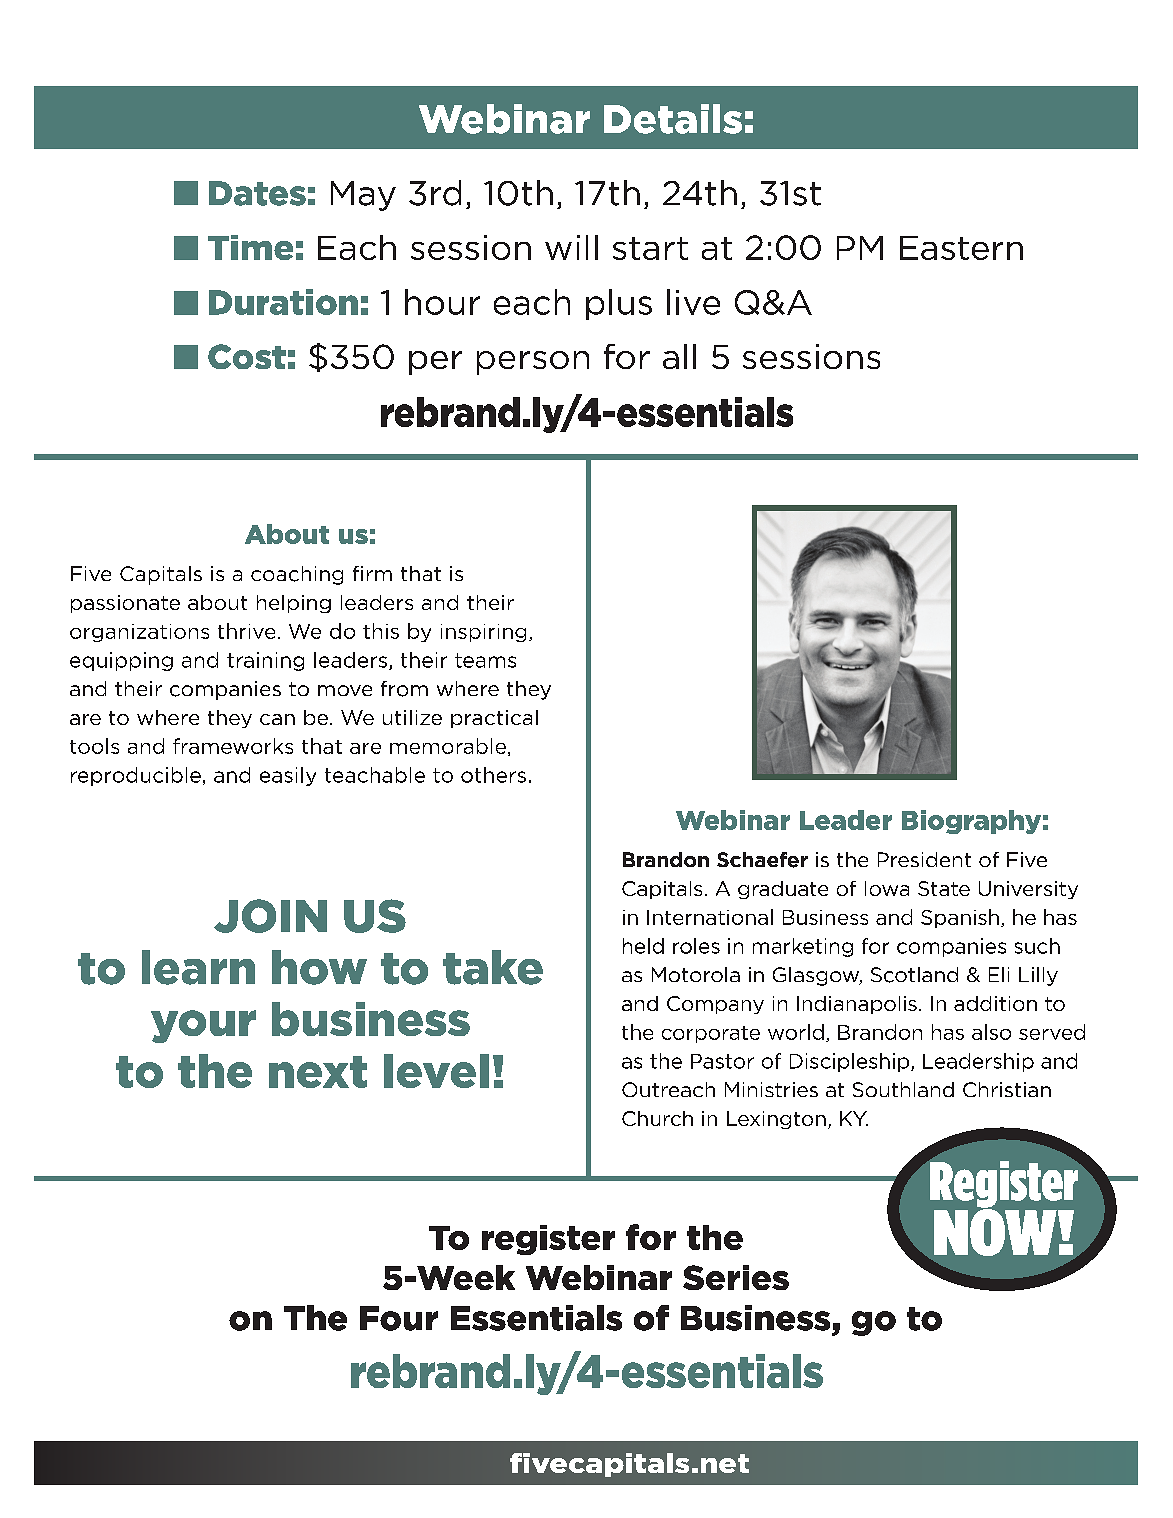 The width and height of the screenshot is (1173, 1518). What do you see at coordinates (399, 1318) in the screenshot?
I see `Four` at bounding box center [399, 1318].
